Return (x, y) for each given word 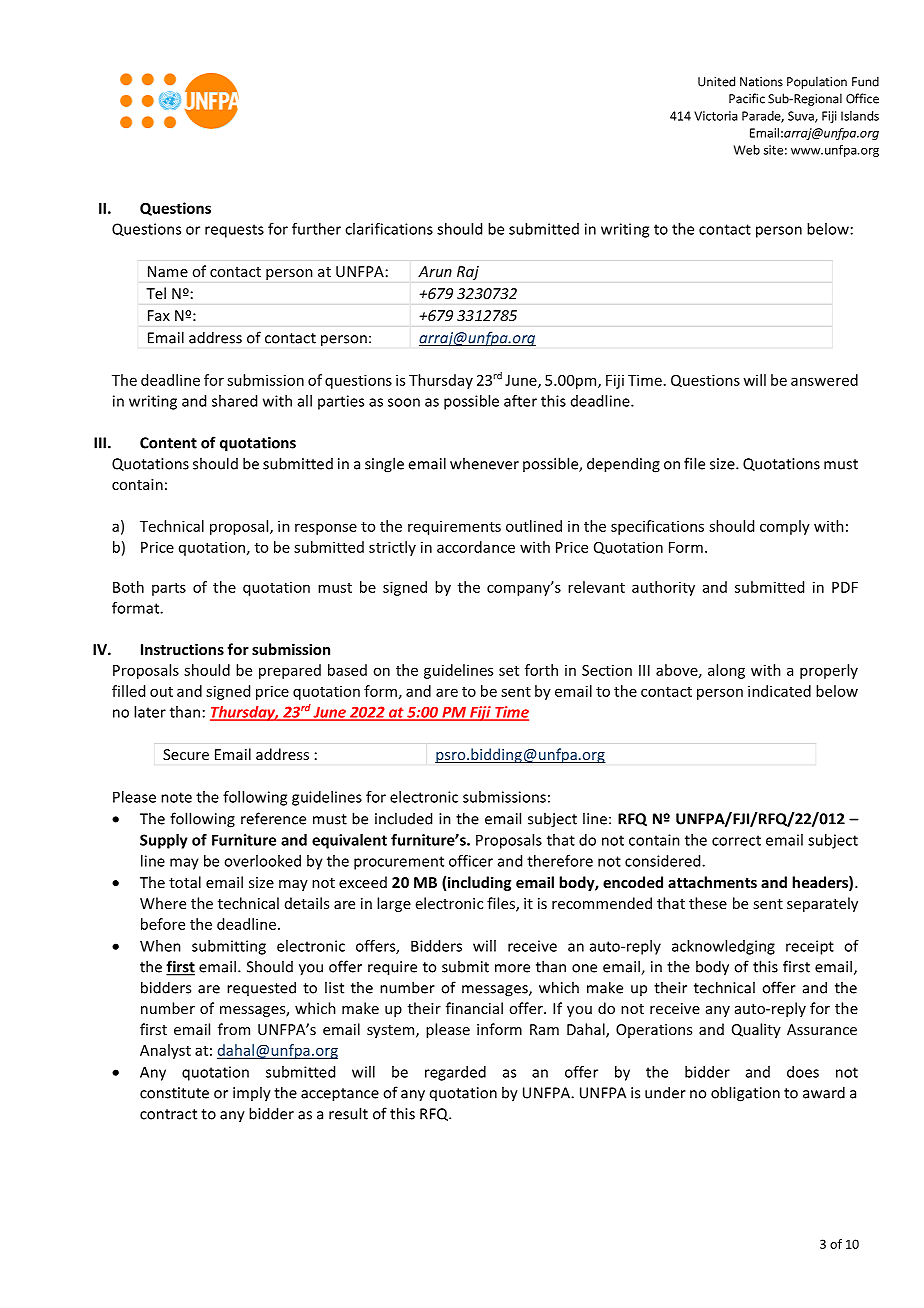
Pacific (747, 98)
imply (252, 1094)
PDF (845, 587)
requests (234, 231)
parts (169, 589)
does (803, 1072)
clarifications (389, 229)
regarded (455, 1073)
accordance (476, 547)
